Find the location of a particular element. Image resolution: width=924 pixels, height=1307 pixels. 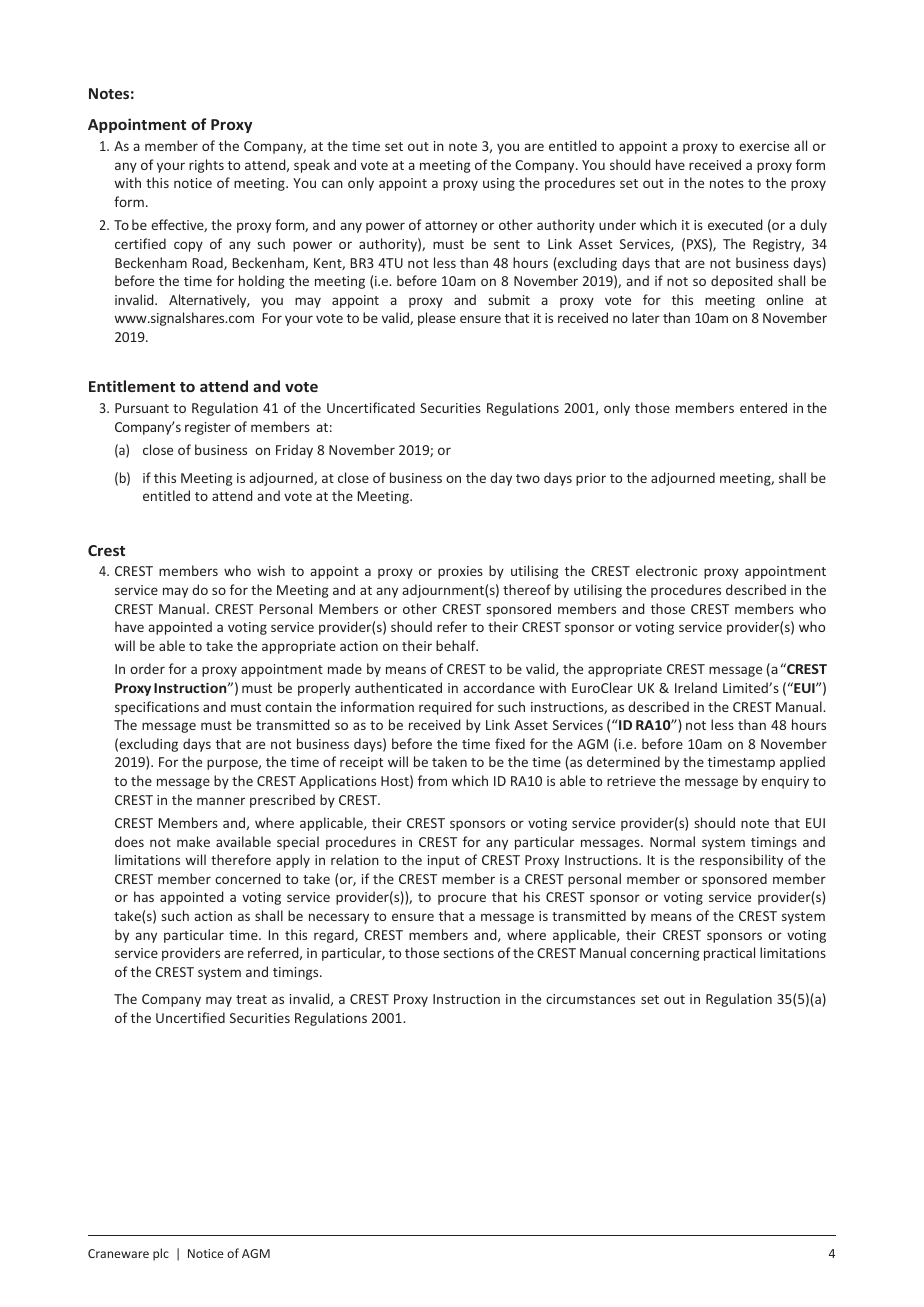

proxies is located at coordinates (460, 572).
